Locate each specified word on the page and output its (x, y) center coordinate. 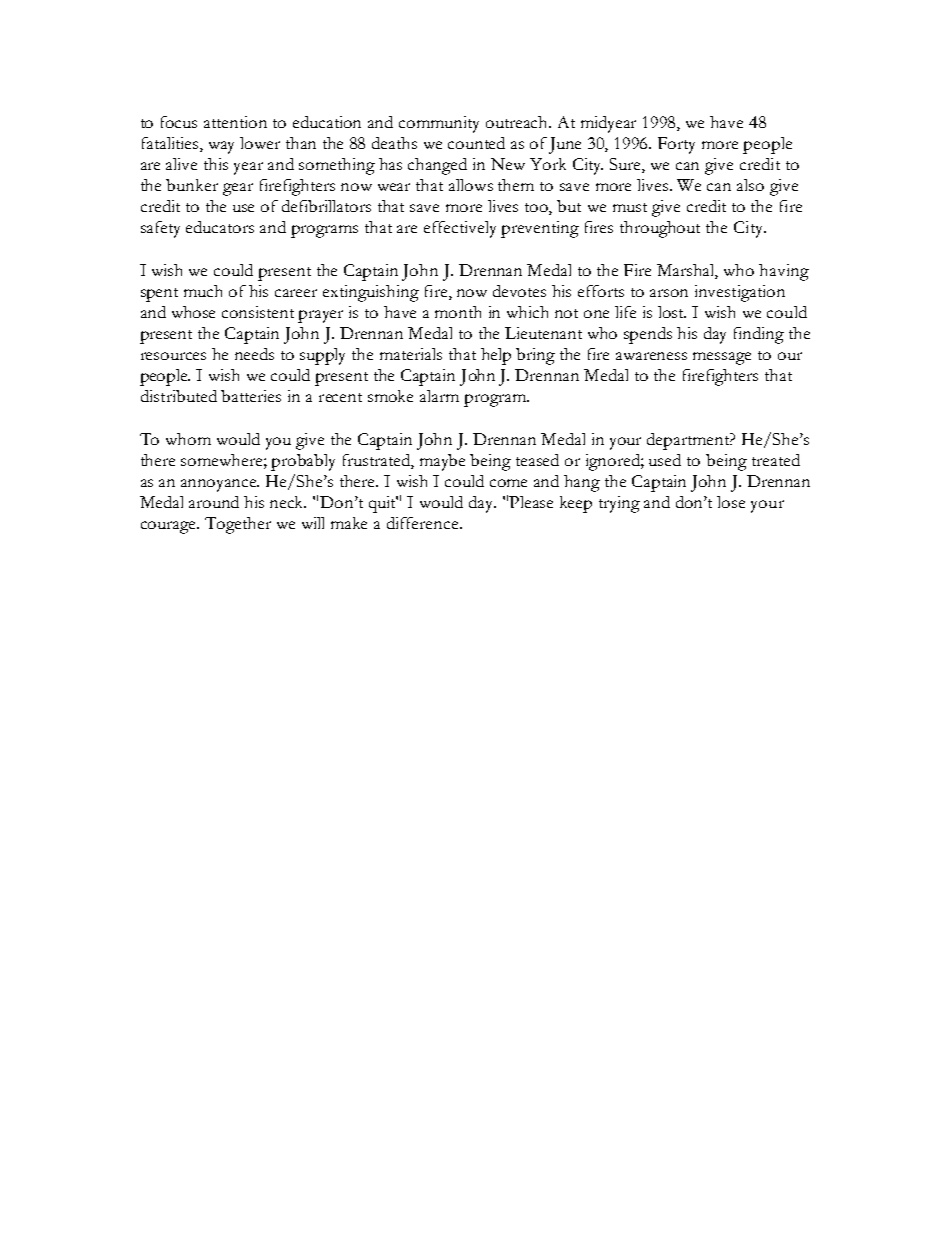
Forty (676, 145)
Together (238, 525)
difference (424, 523)
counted (476, 143)
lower (260, 143)
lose (731, 502)
